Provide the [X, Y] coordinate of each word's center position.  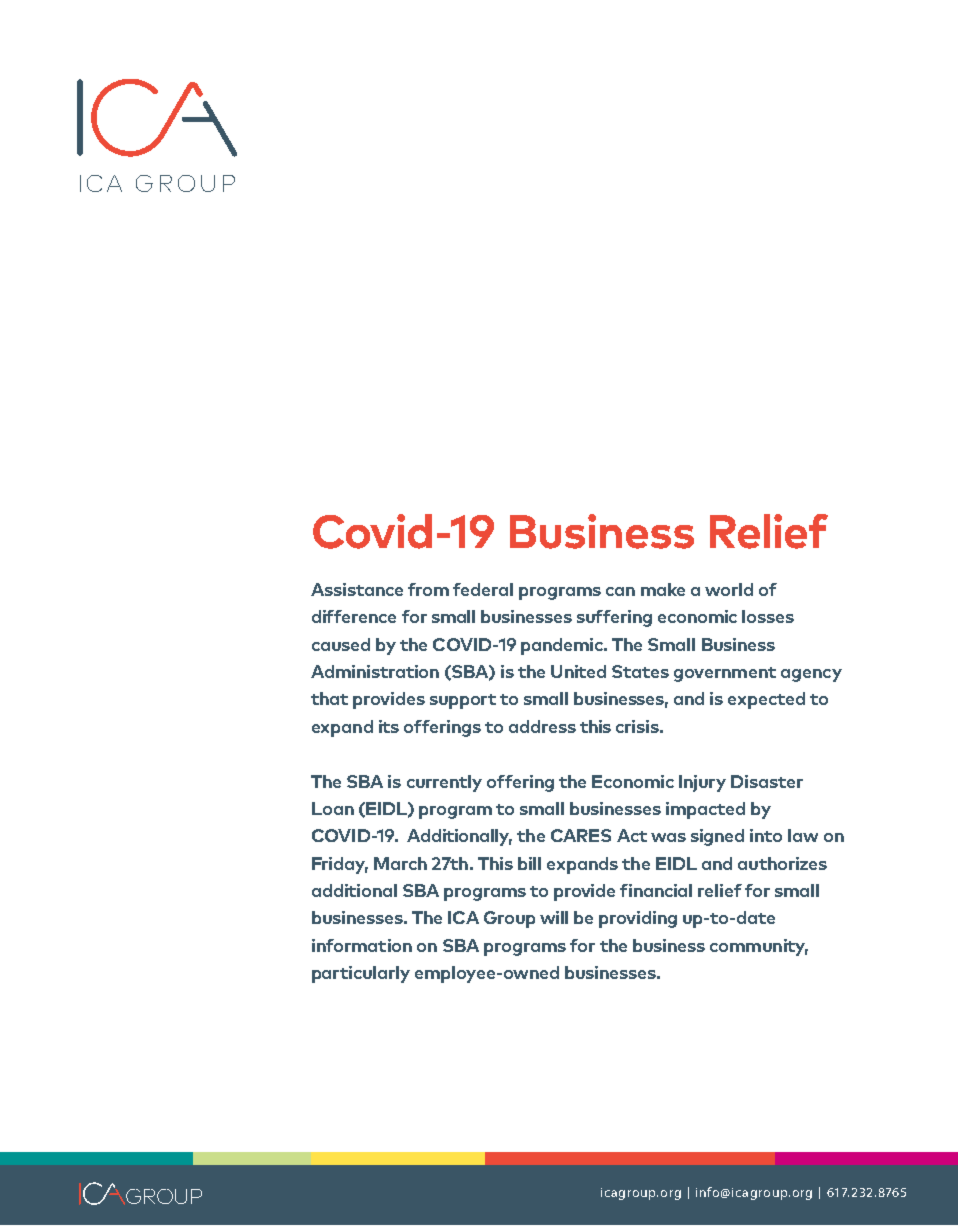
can [620, 591]
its [389, 726]
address [542, 726]
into [766, 835]
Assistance [357, 589]
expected [766, 700]
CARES [581, 835]
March [400, 863]
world [729, 589]
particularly [361, 974]
